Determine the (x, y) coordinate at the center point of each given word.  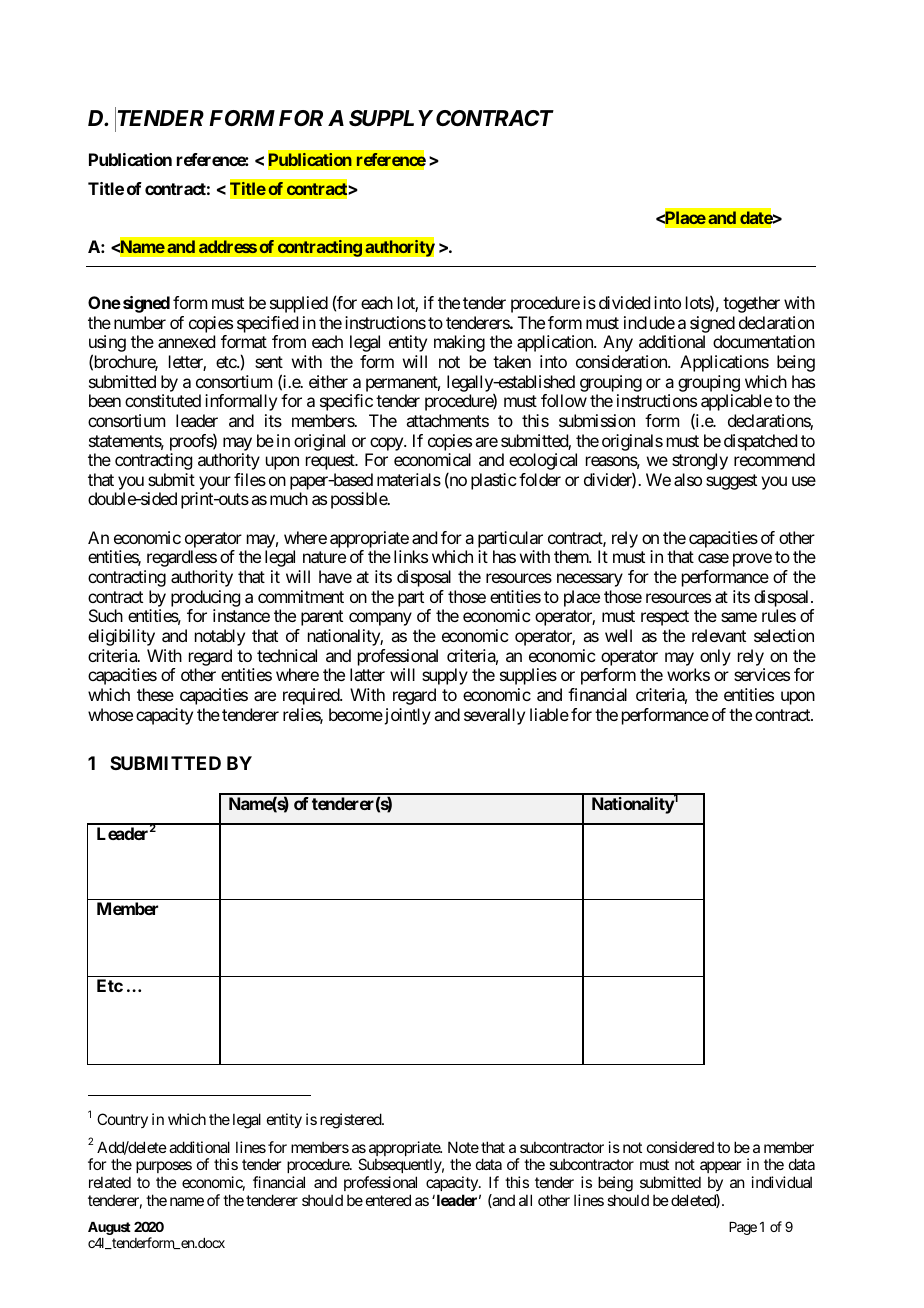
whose (110, 714)
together (751, 304)
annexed (186, 341)
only (715, 657)
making (459, 343)
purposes (164, 1169)
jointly (406, 716)
